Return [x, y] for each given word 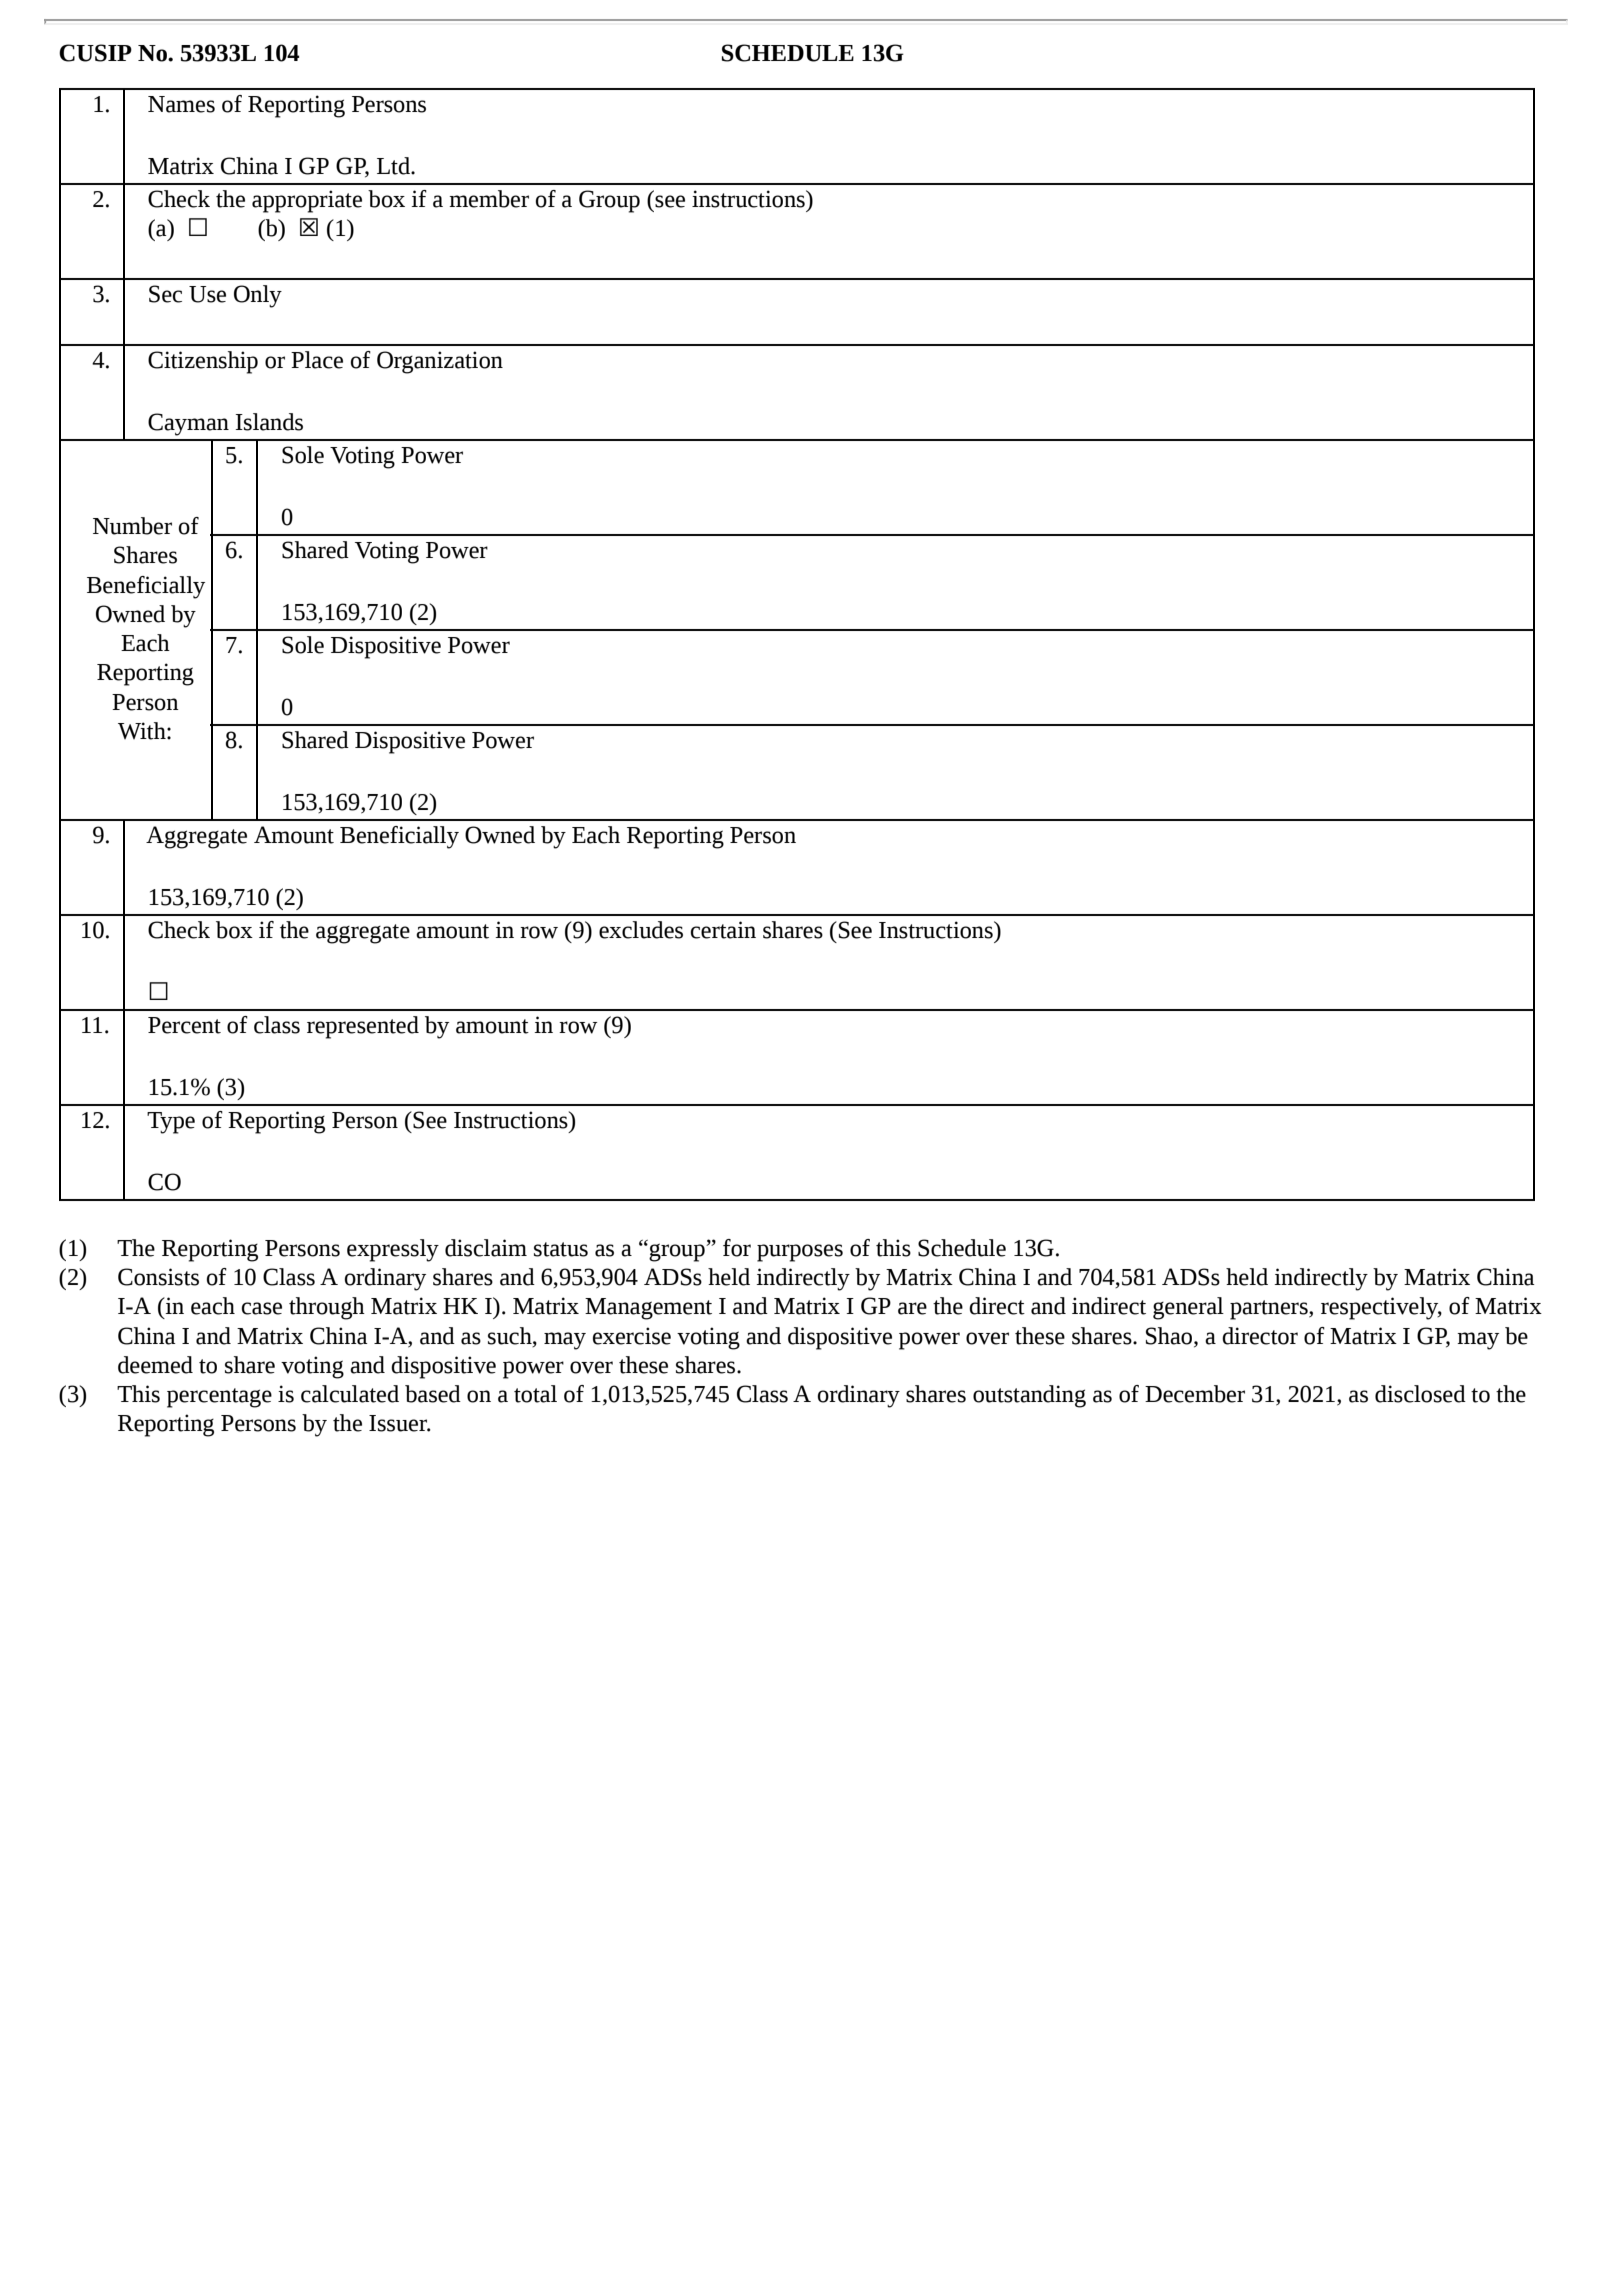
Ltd [394, 166]
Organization [440, 362]
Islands [269, 422]
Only [258, 296]
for [737, 1248]
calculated [350, 1394]
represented [363, 1027]
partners [1270, 1310]
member [489, 199]
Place [317, 360]
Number [132, 526]
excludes [641, 930]
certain [723, 930]
